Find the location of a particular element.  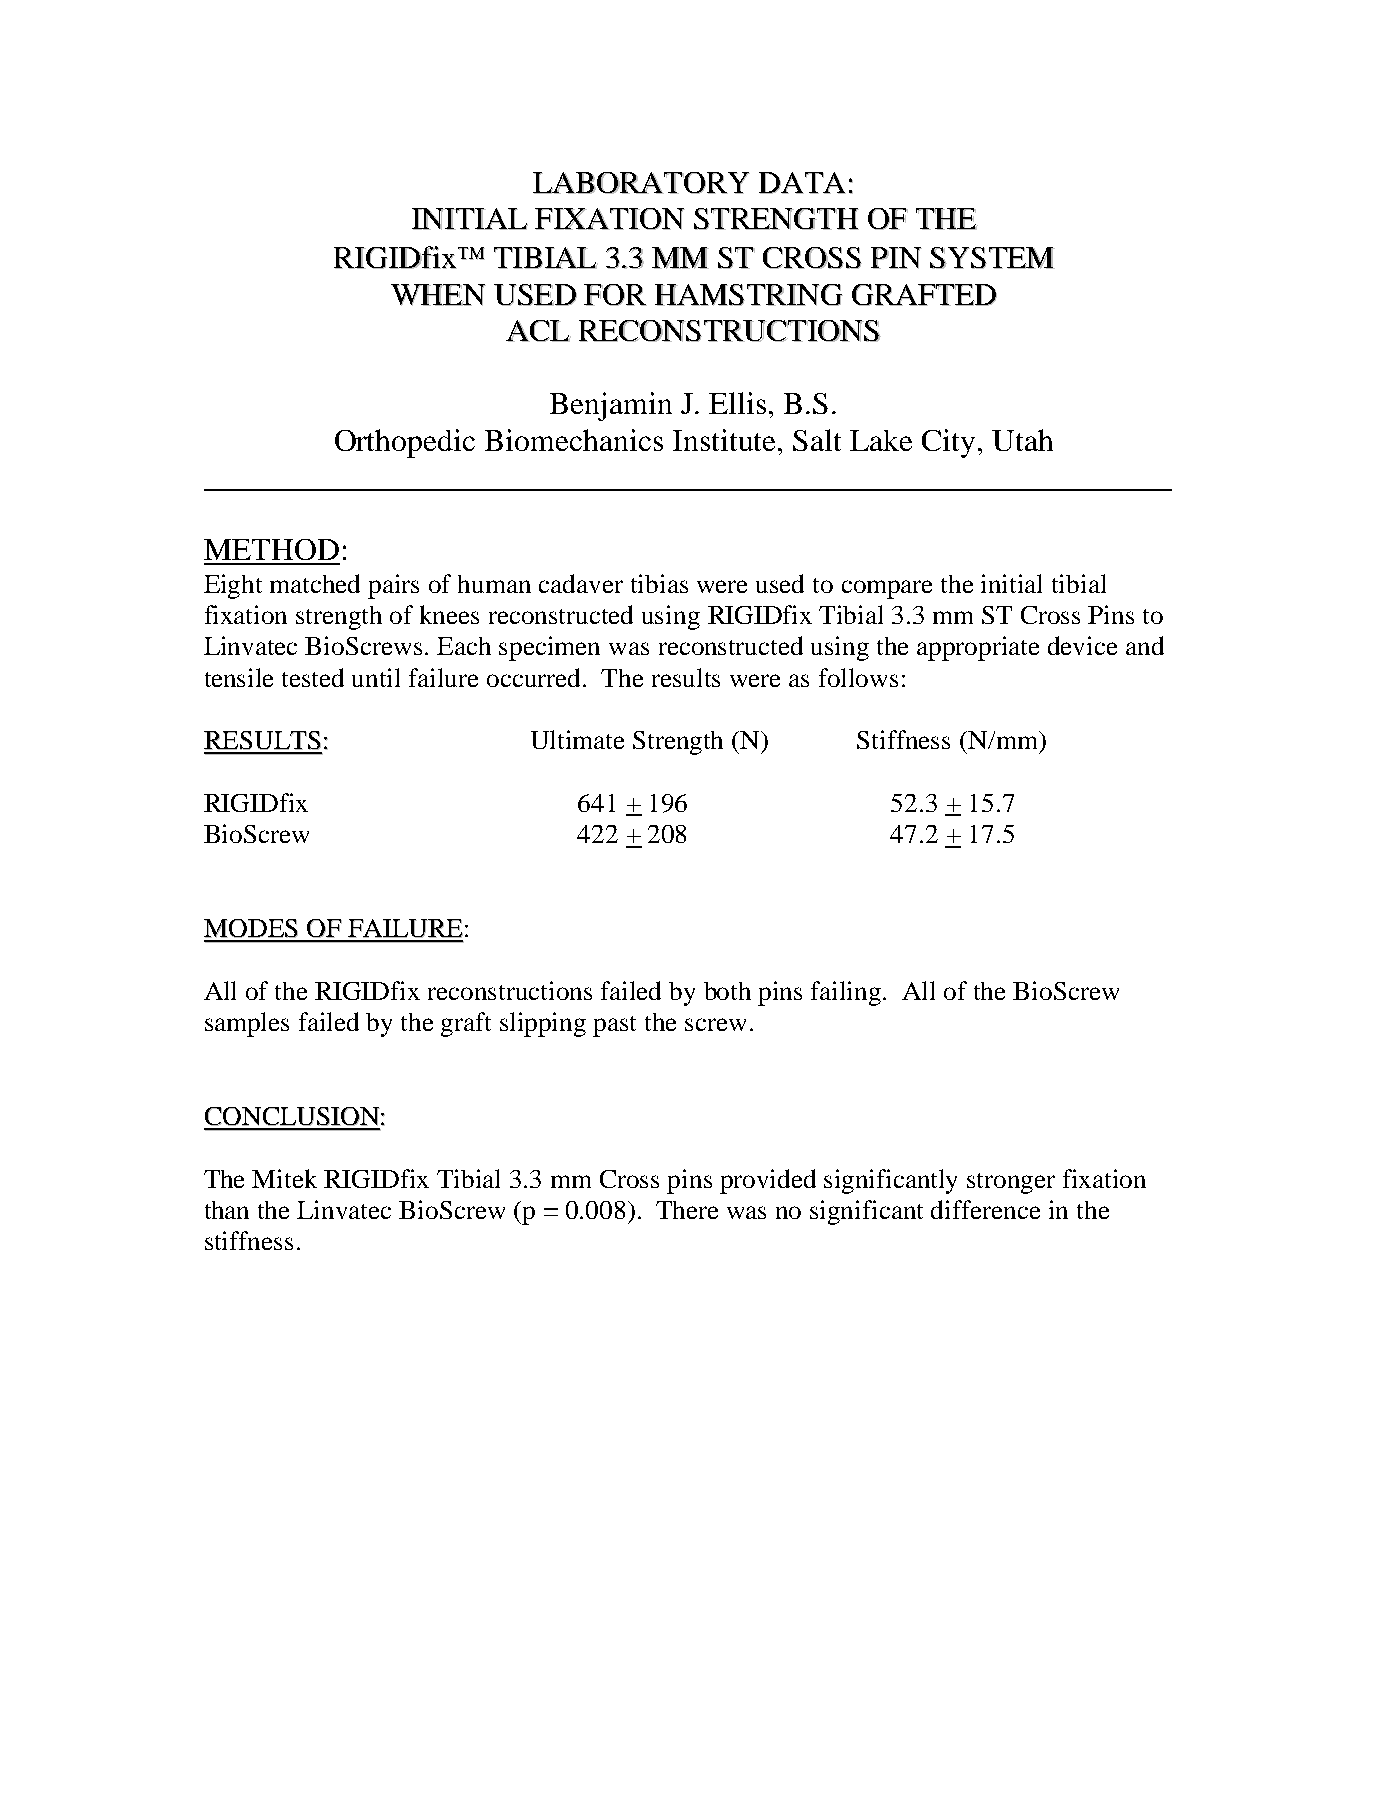

than is located at coordinates (227, 1210).
